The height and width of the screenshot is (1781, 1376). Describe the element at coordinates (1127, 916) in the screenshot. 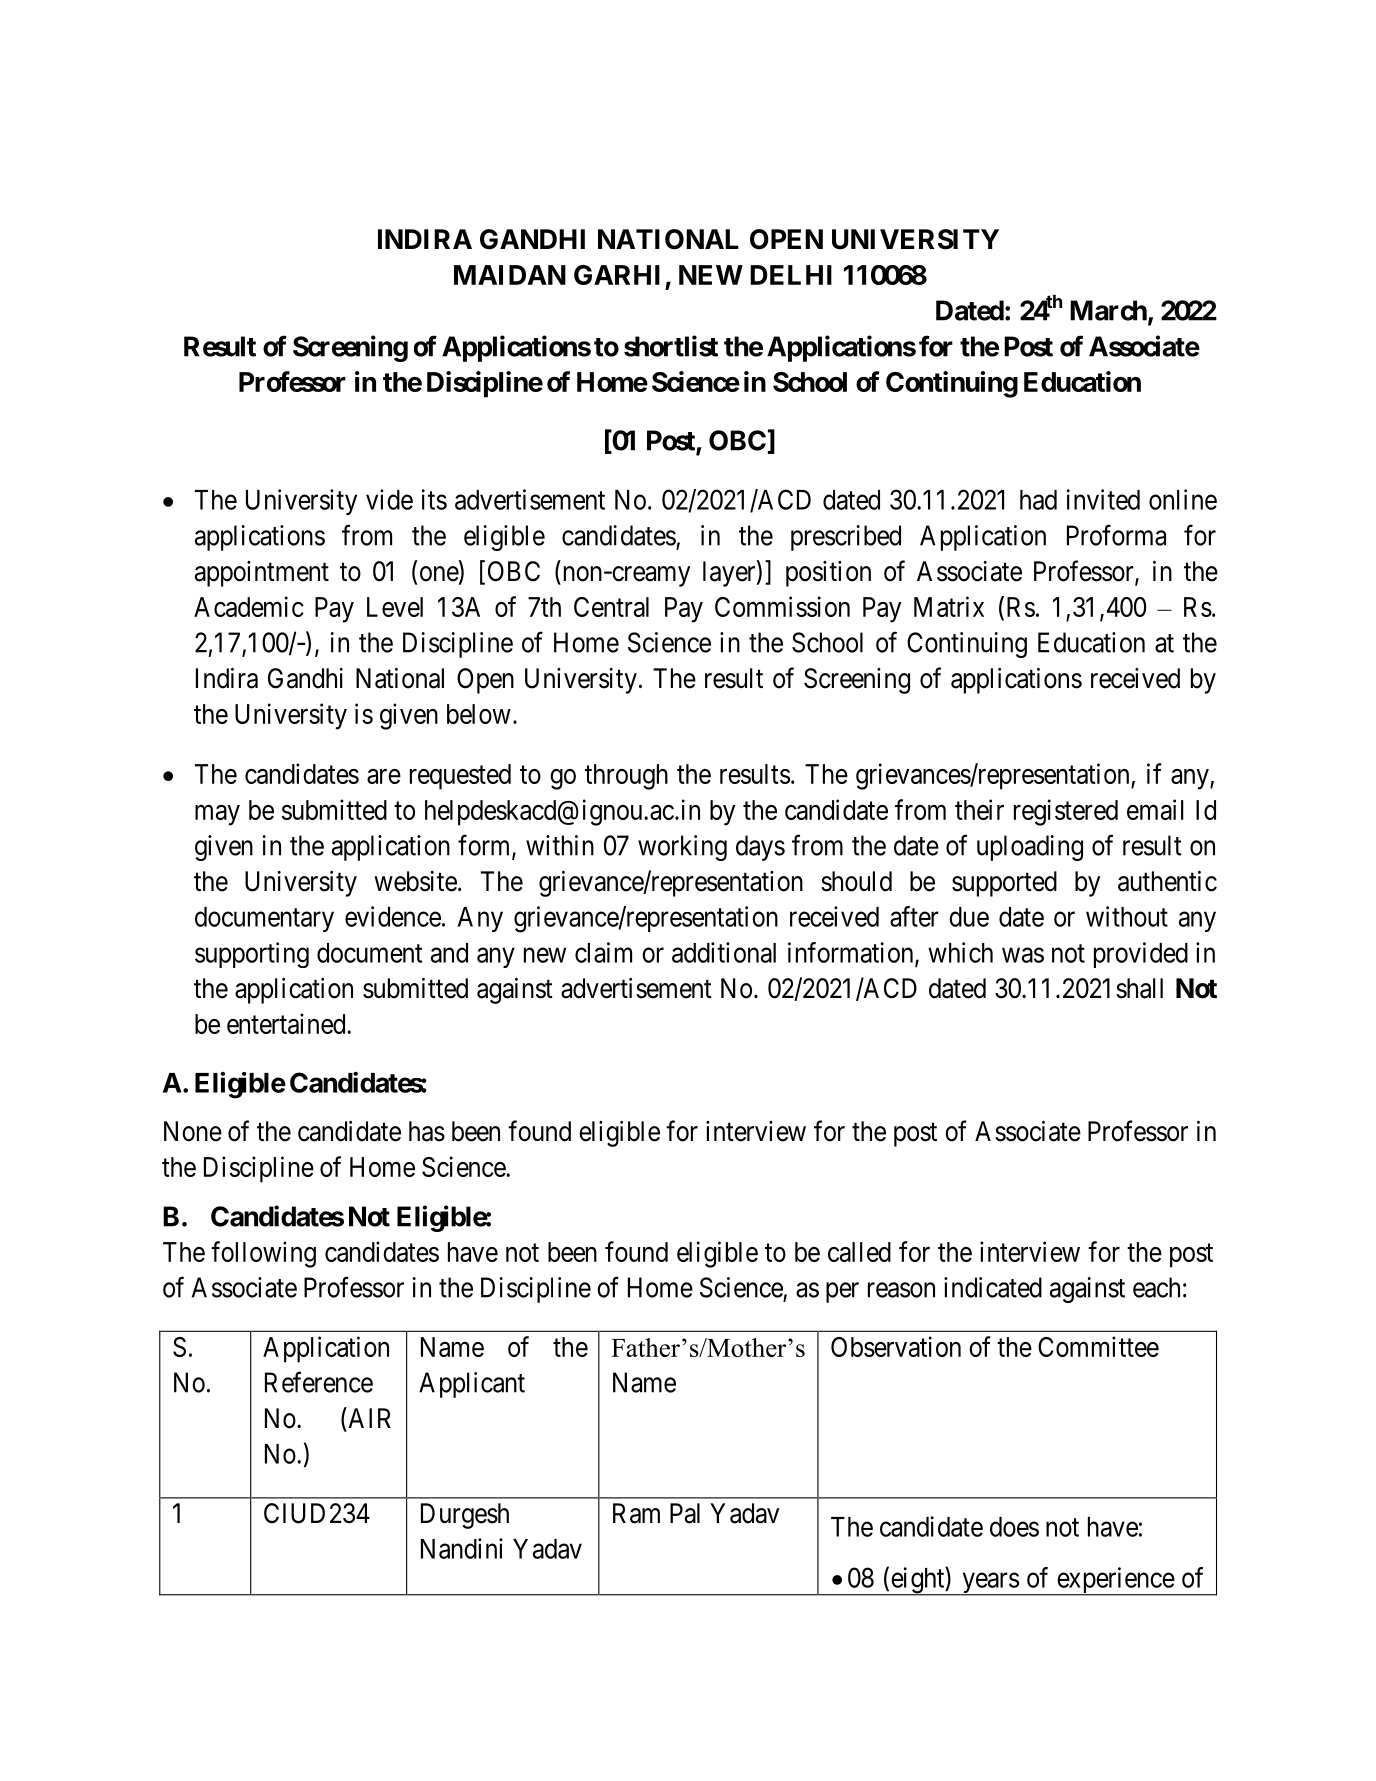

I see `without` at that location.
